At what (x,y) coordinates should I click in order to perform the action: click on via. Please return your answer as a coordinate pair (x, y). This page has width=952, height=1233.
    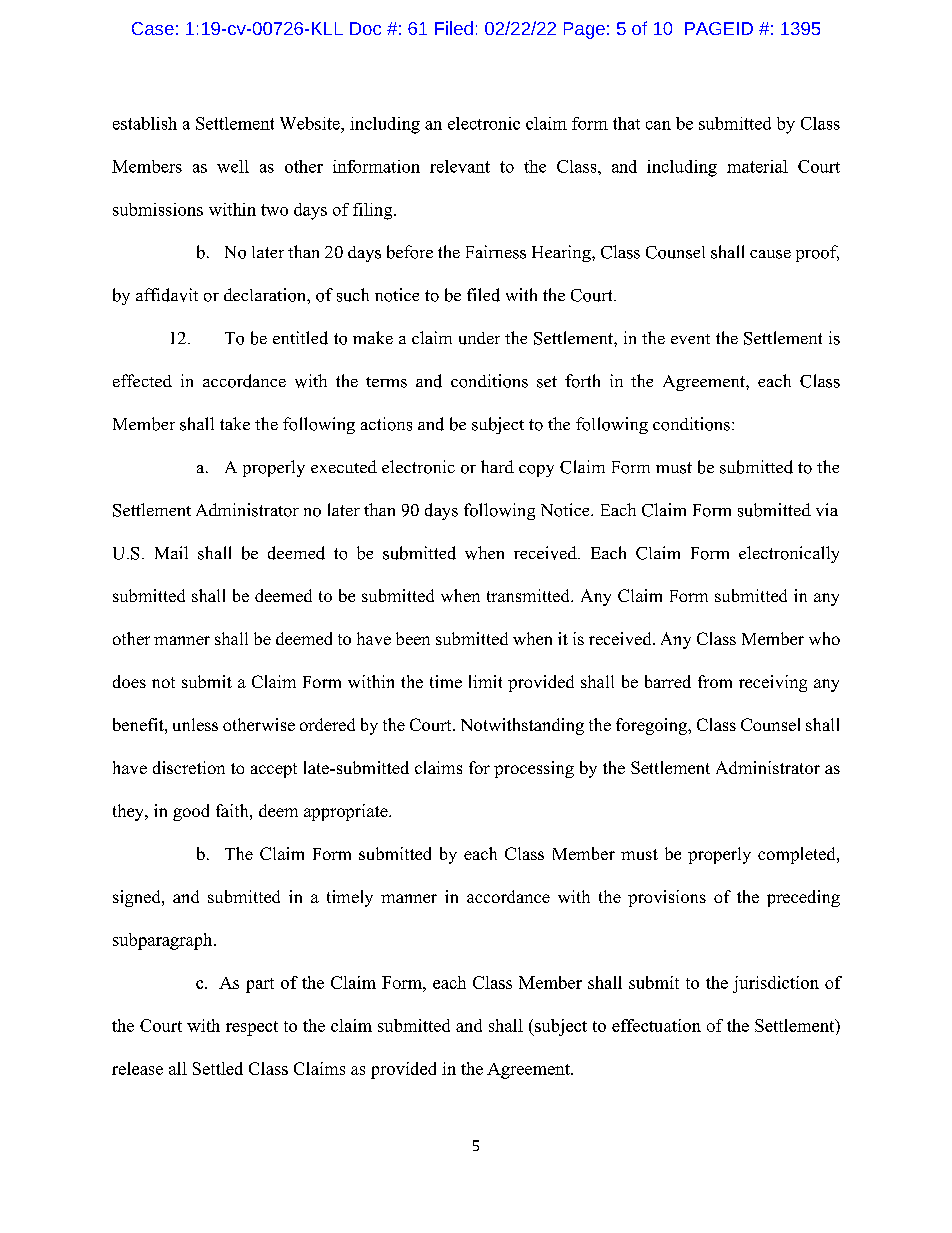
    Looking at the image, I should click on (827, 509).
